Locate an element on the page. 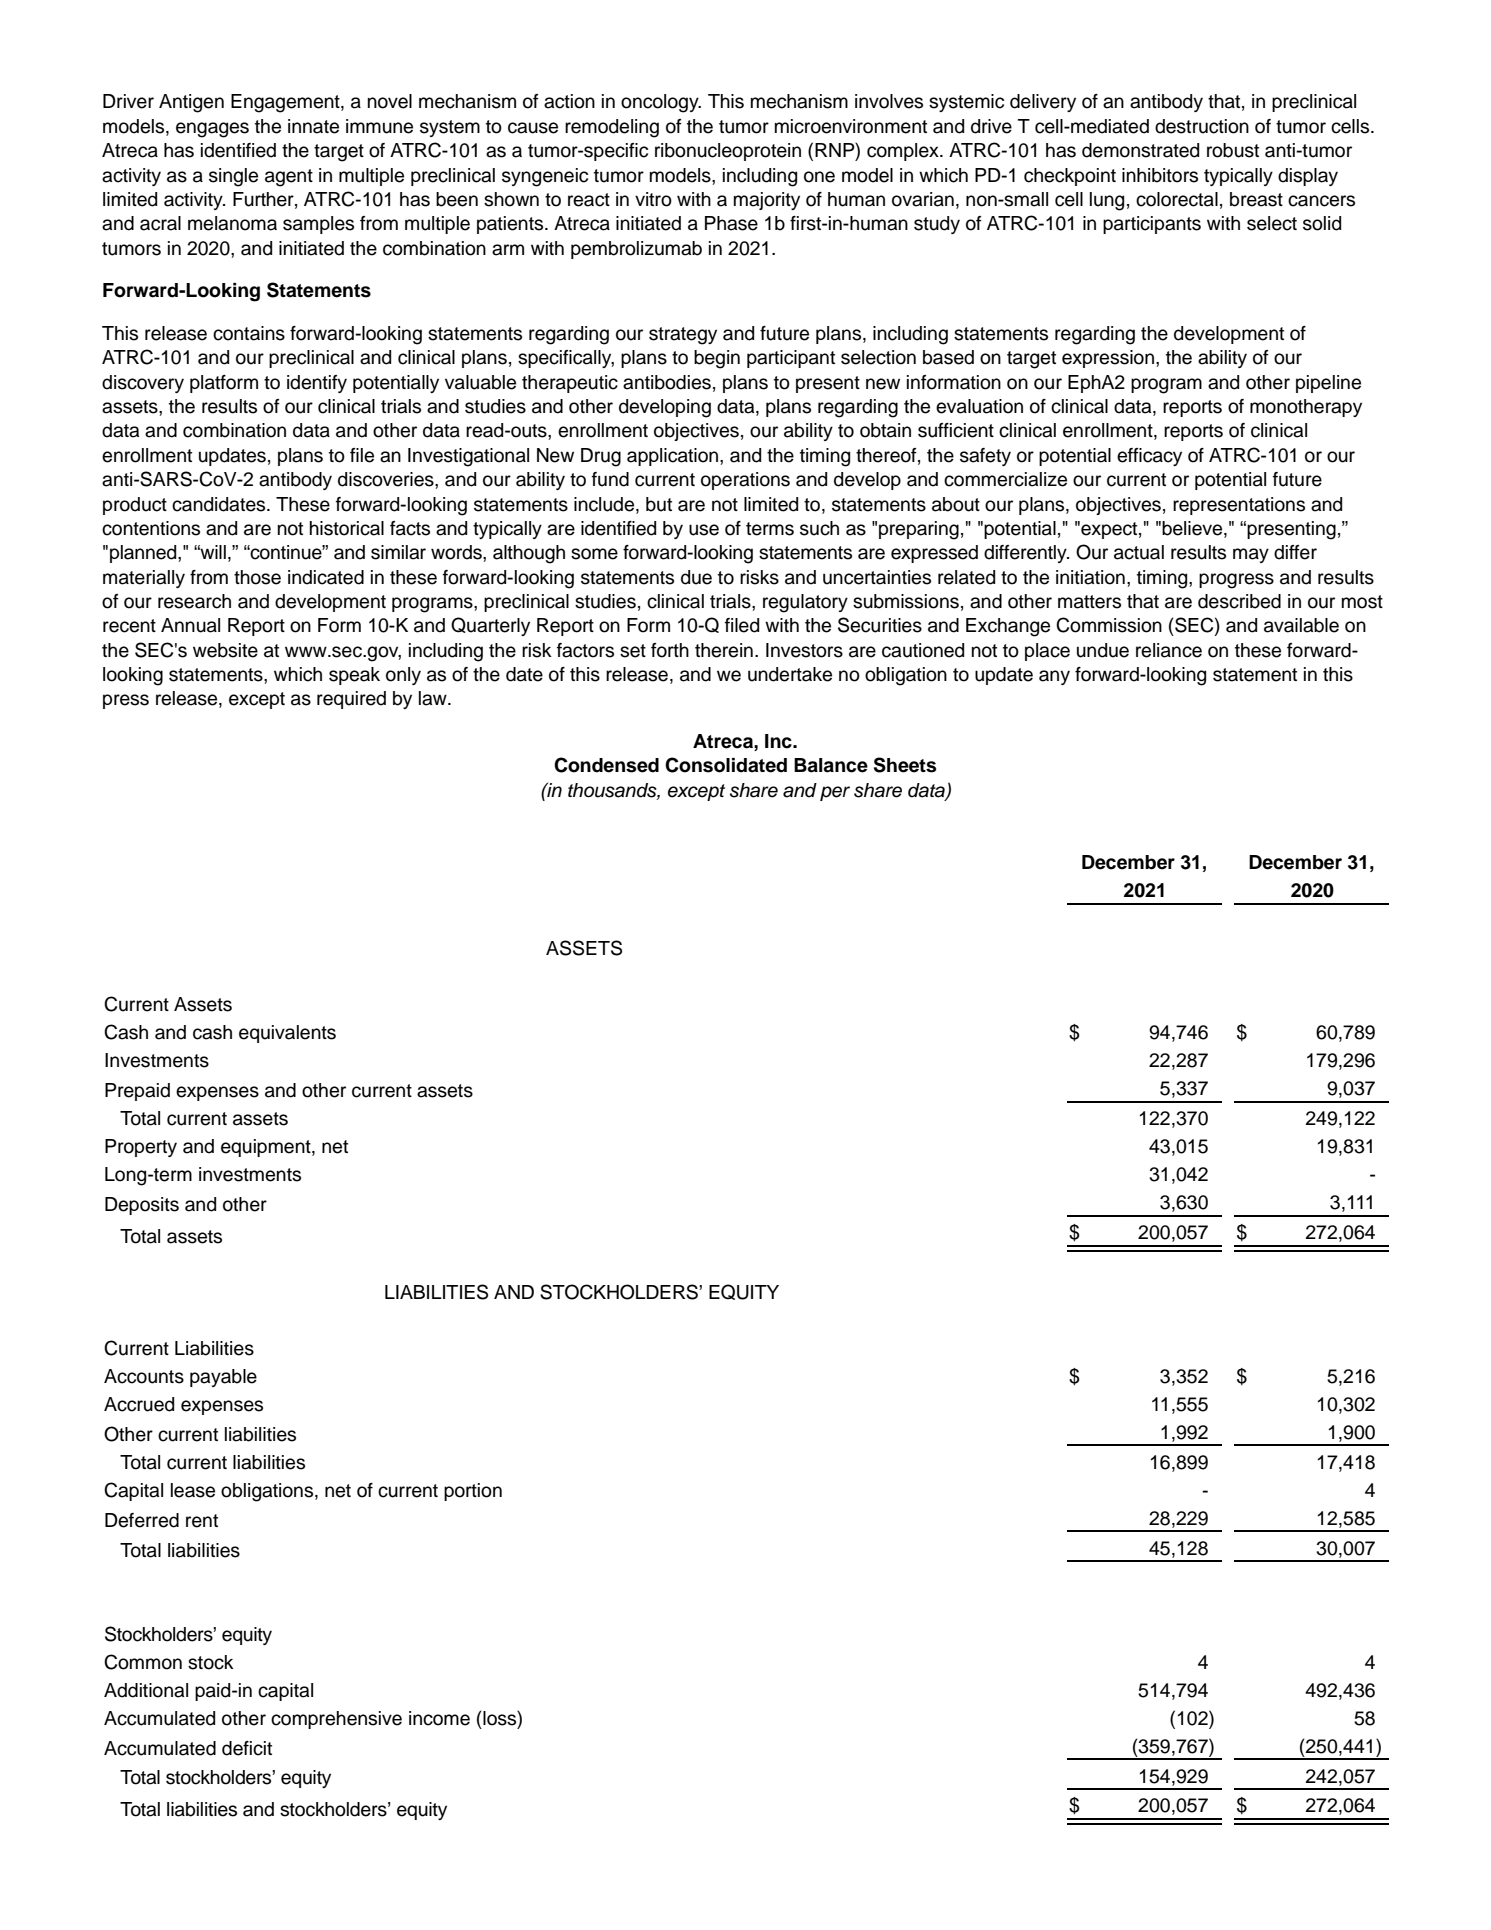  robust is located at coordinates (1233, 150).
